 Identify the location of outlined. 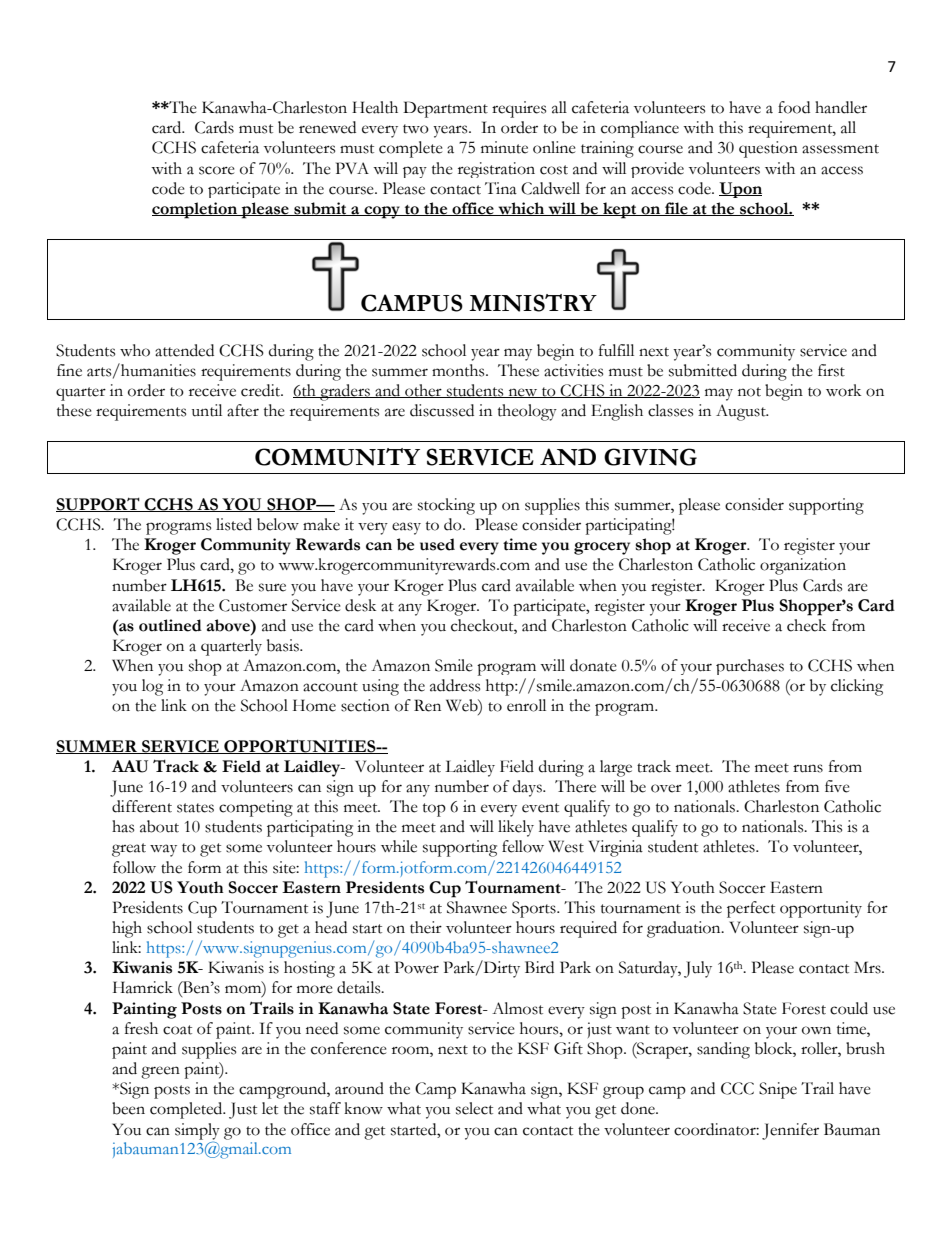
(170, 625).
